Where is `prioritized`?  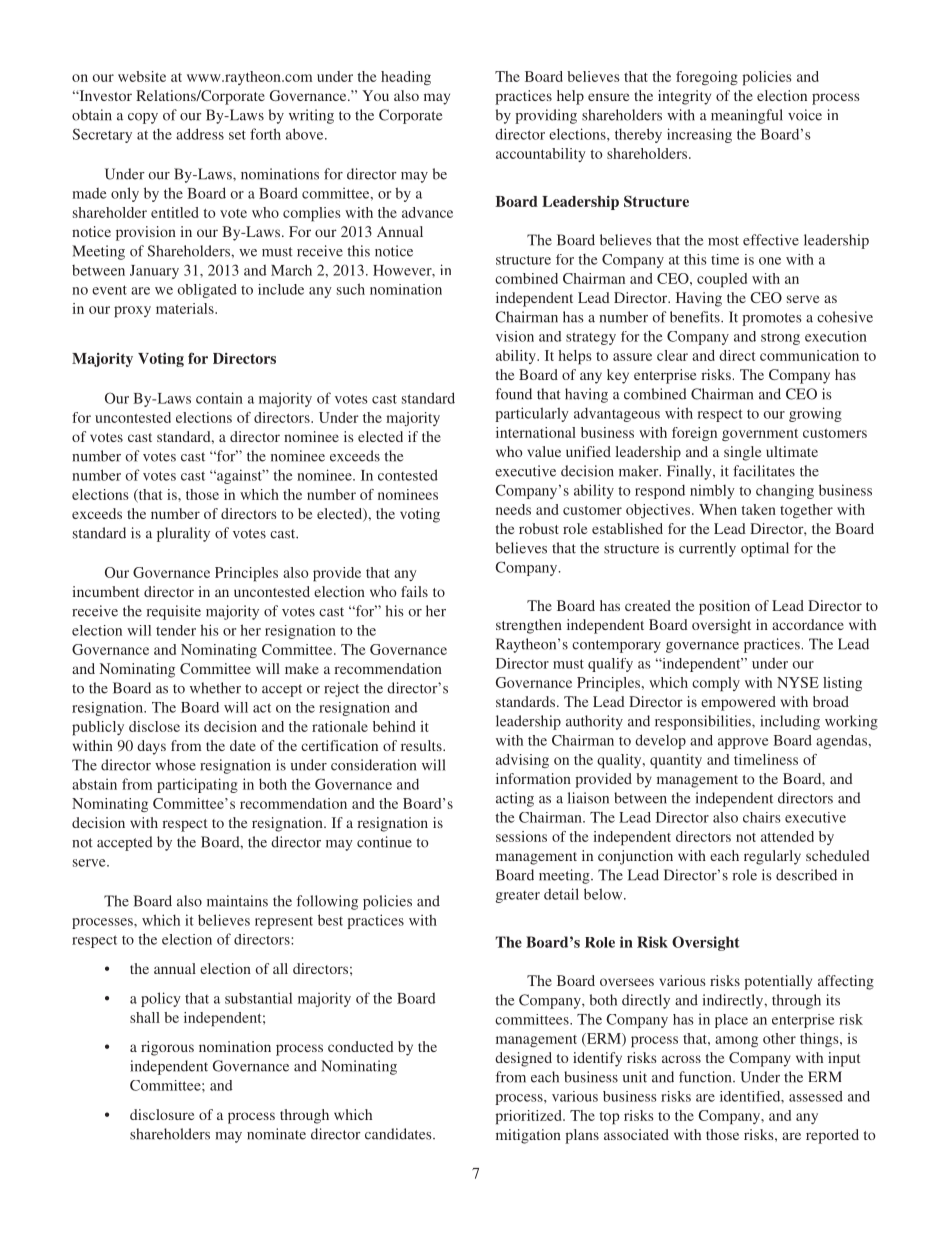
prioritized is located at coordinates (529, 1117).
